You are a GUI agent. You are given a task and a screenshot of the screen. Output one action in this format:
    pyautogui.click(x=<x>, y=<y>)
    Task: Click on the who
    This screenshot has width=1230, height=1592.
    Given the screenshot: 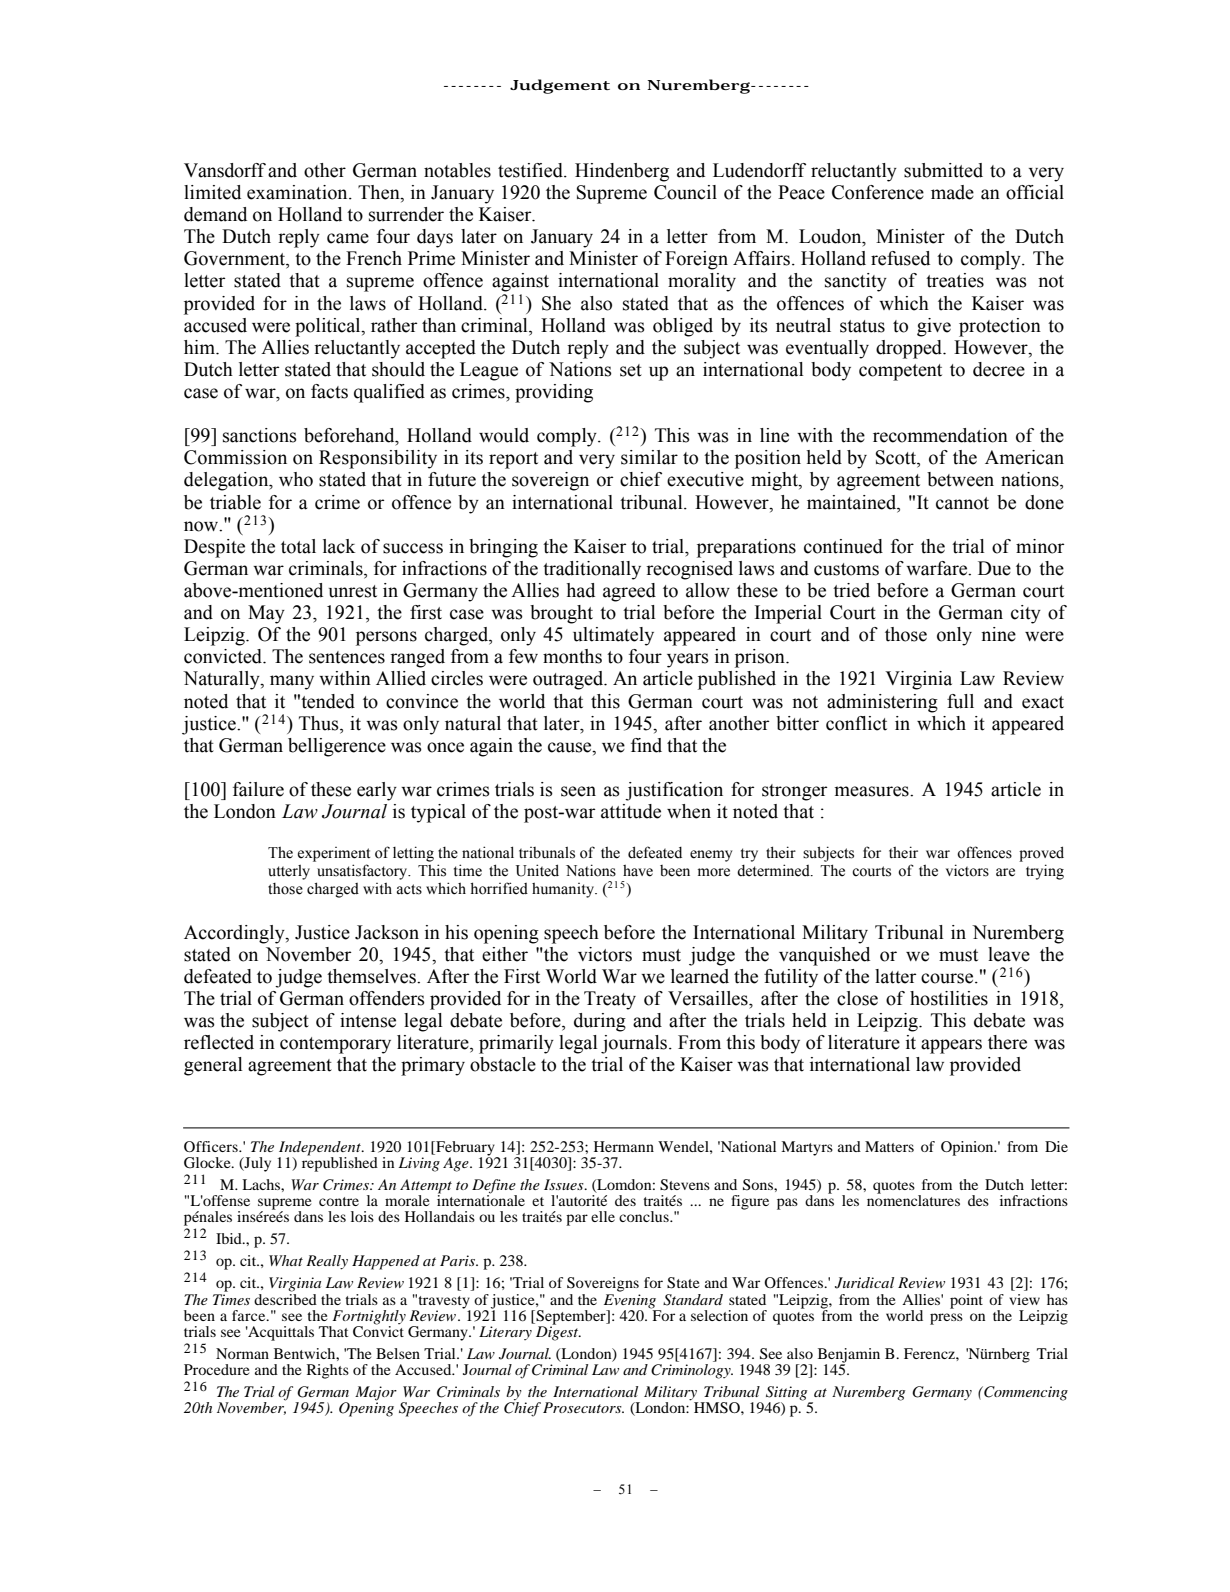 What is the action you would take?
    pyautogui.click(x=296, y=479)
